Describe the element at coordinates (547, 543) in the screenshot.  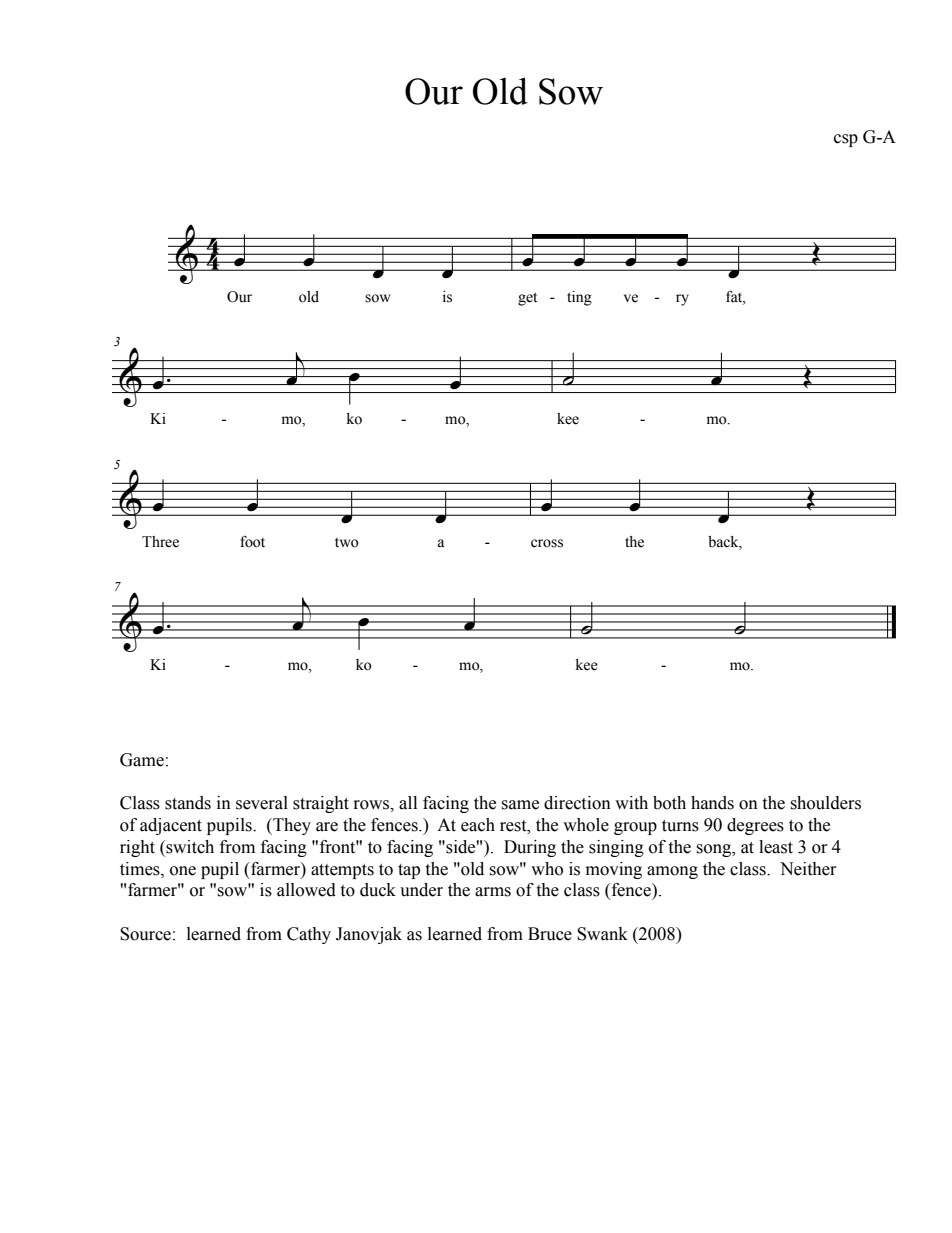
I see `cross` at that location.
